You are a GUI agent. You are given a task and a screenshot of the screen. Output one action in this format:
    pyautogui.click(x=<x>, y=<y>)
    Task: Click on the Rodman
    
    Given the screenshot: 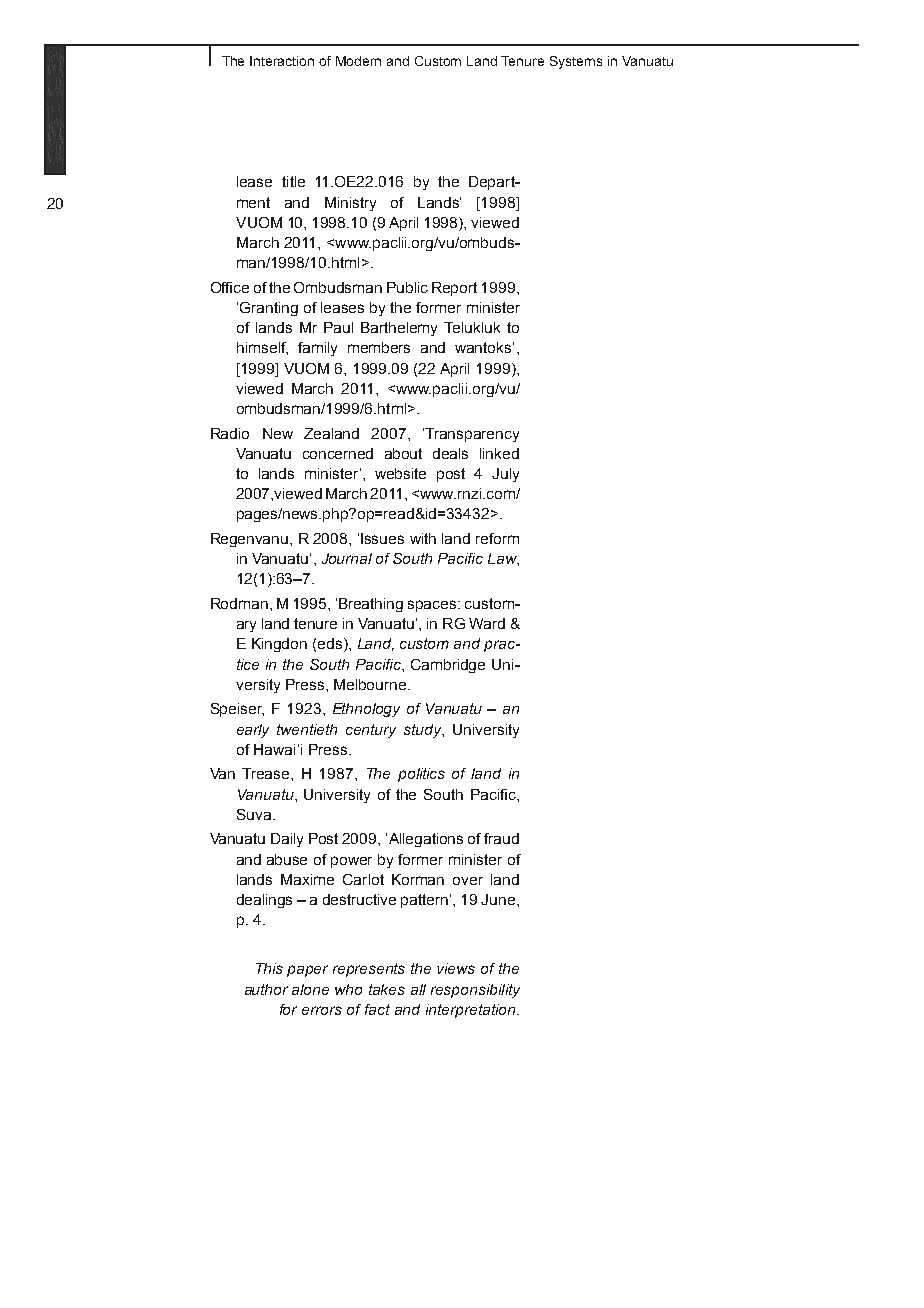 What is the action you would take?
    pyautogui.click(x=239, y=603)
